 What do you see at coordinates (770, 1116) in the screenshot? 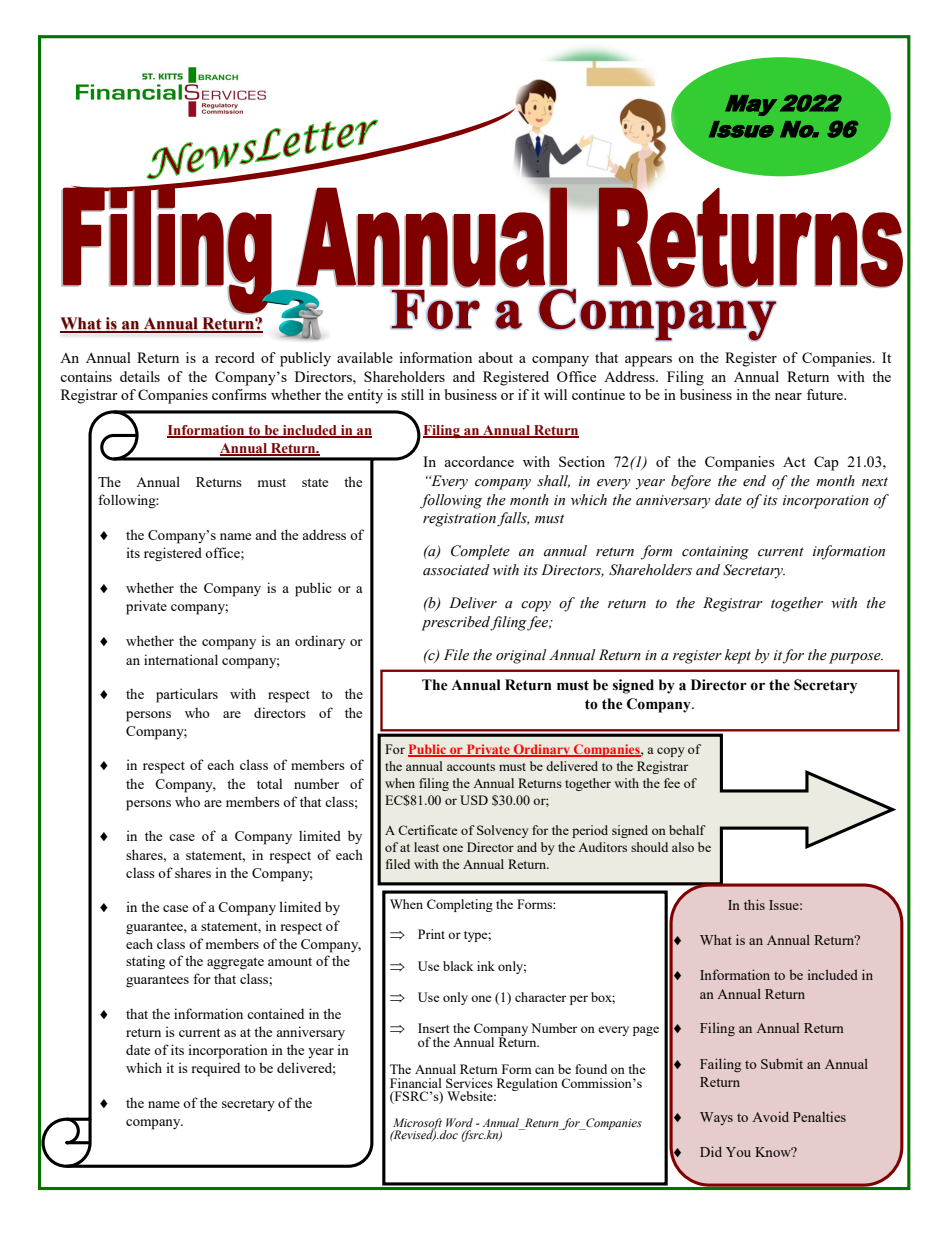
I see `Avoid` at bounding box center [770, 1116].
